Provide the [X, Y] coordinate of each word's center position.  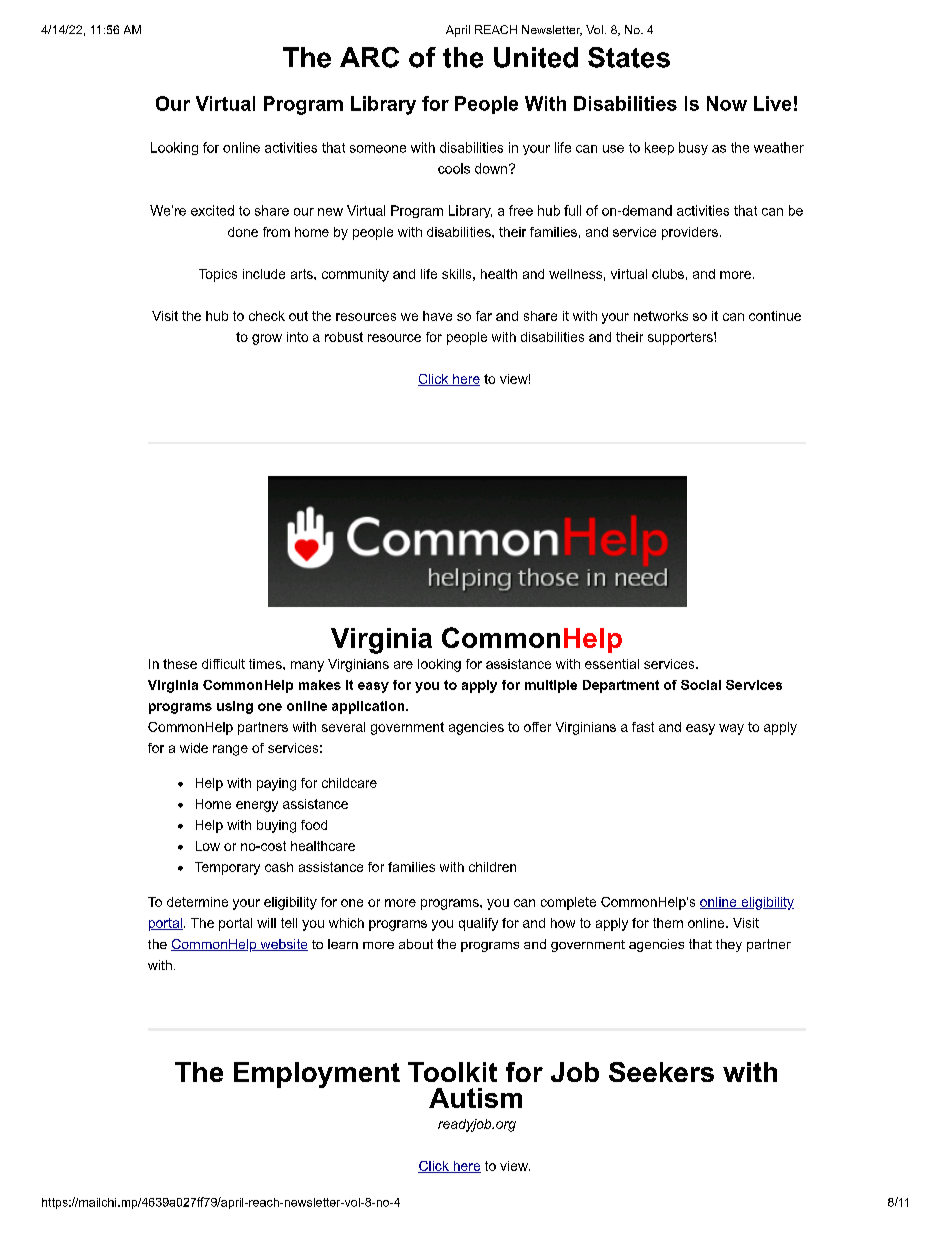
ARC [369, 57]
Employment [317, 1075]
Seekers [661, 1072]
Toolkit [452, 1072]
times [266, 664]
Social [701, 685]
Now [727, 103]
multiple [551, 686]
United [536, 57]
